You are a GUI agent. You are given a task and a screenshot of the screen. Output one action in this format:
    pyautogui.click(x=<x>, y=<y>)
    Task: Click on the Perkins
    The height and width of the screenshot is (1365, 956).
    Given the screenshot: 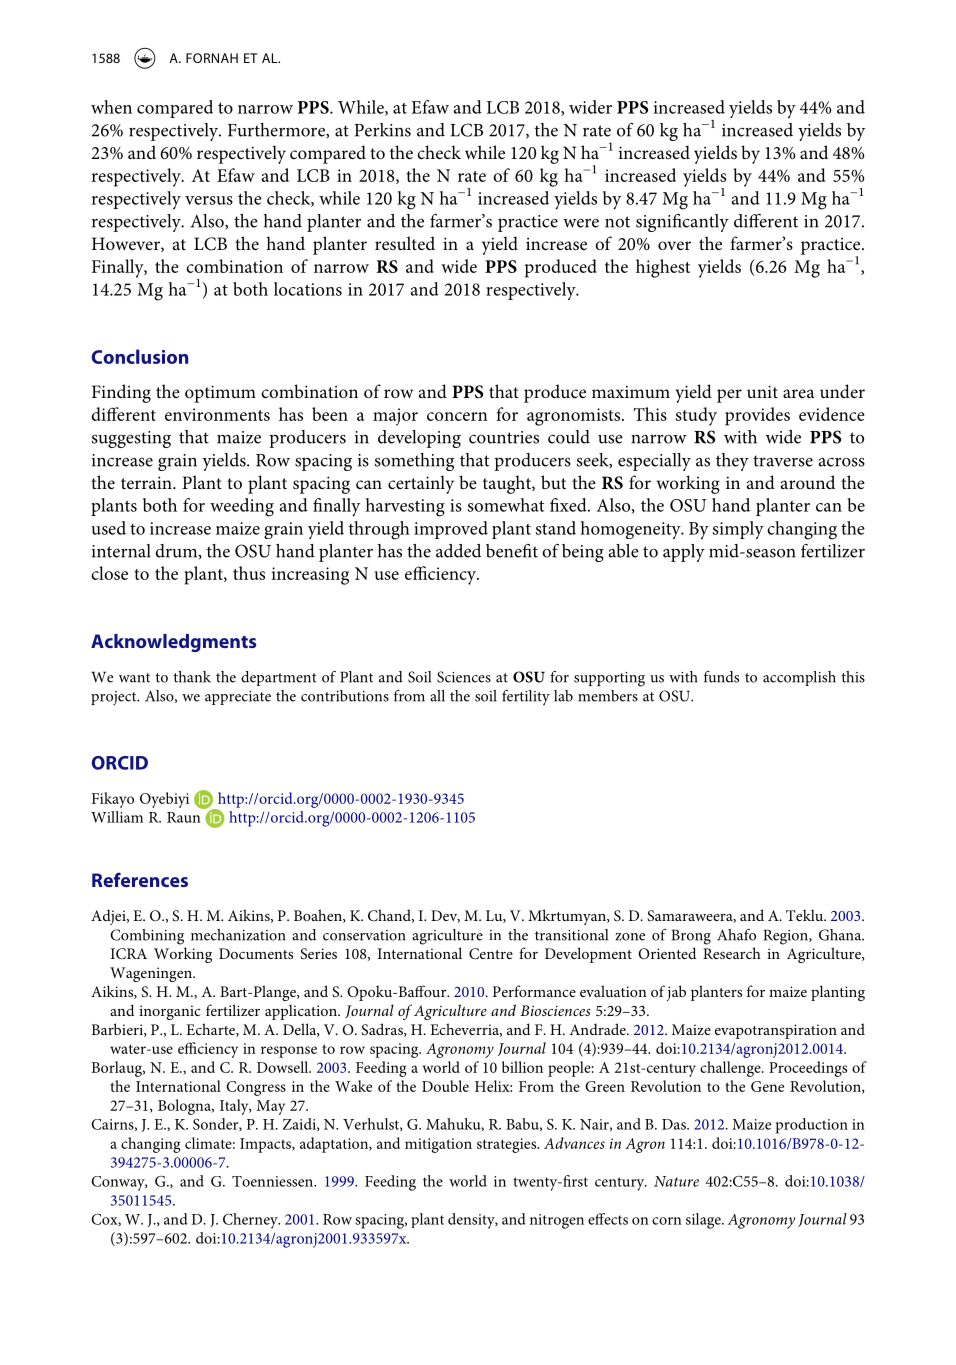 What is the action you would take?
    pyautogui.click(x=383, y=130)
